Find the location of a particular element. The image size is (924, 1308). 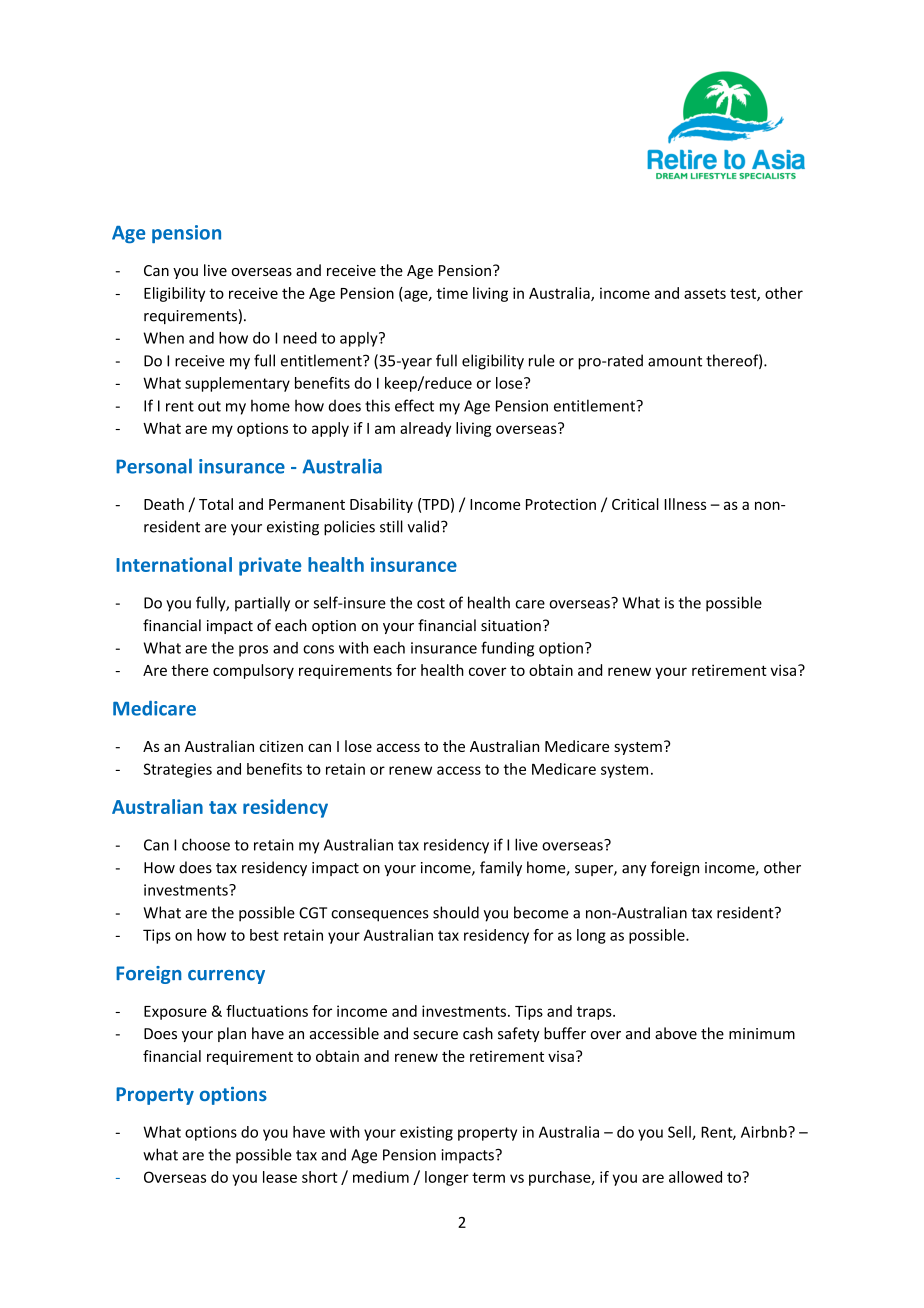

any is located at coordinates (634, 870).
